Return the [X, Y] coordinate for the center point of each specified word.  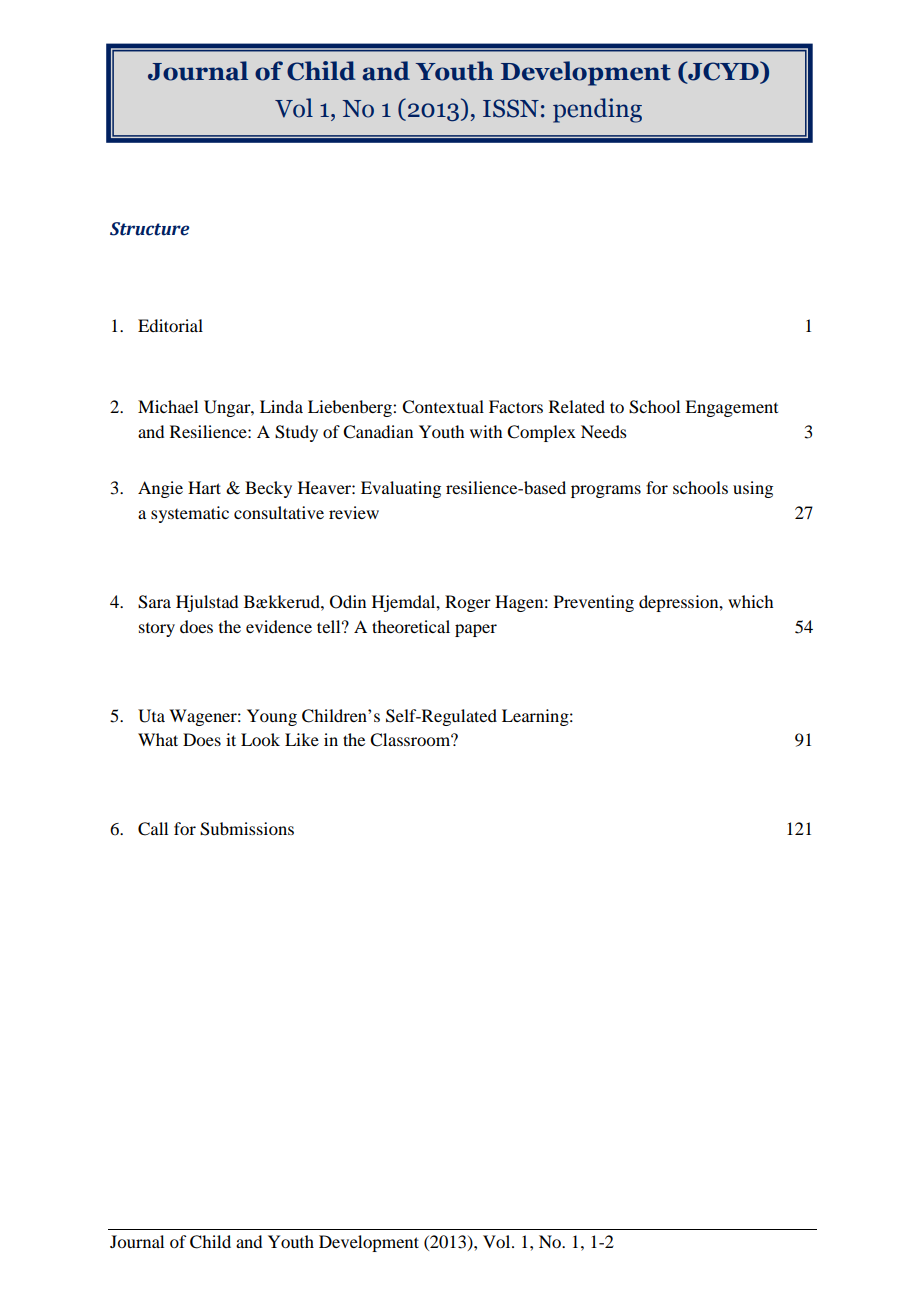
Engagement [731, 408]
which [750, 601]
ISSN [511, 108]
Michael [168, 406]
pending [597, 110]
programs [606, 491]
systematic [190, 514]
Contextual [443, 407]
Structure [149, 229]
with [486, 431]
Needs [604, 431]
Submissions [247, 829]
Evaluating [401, 489]
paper [476, 630]
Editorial [170, 325]
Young [272, 717]
